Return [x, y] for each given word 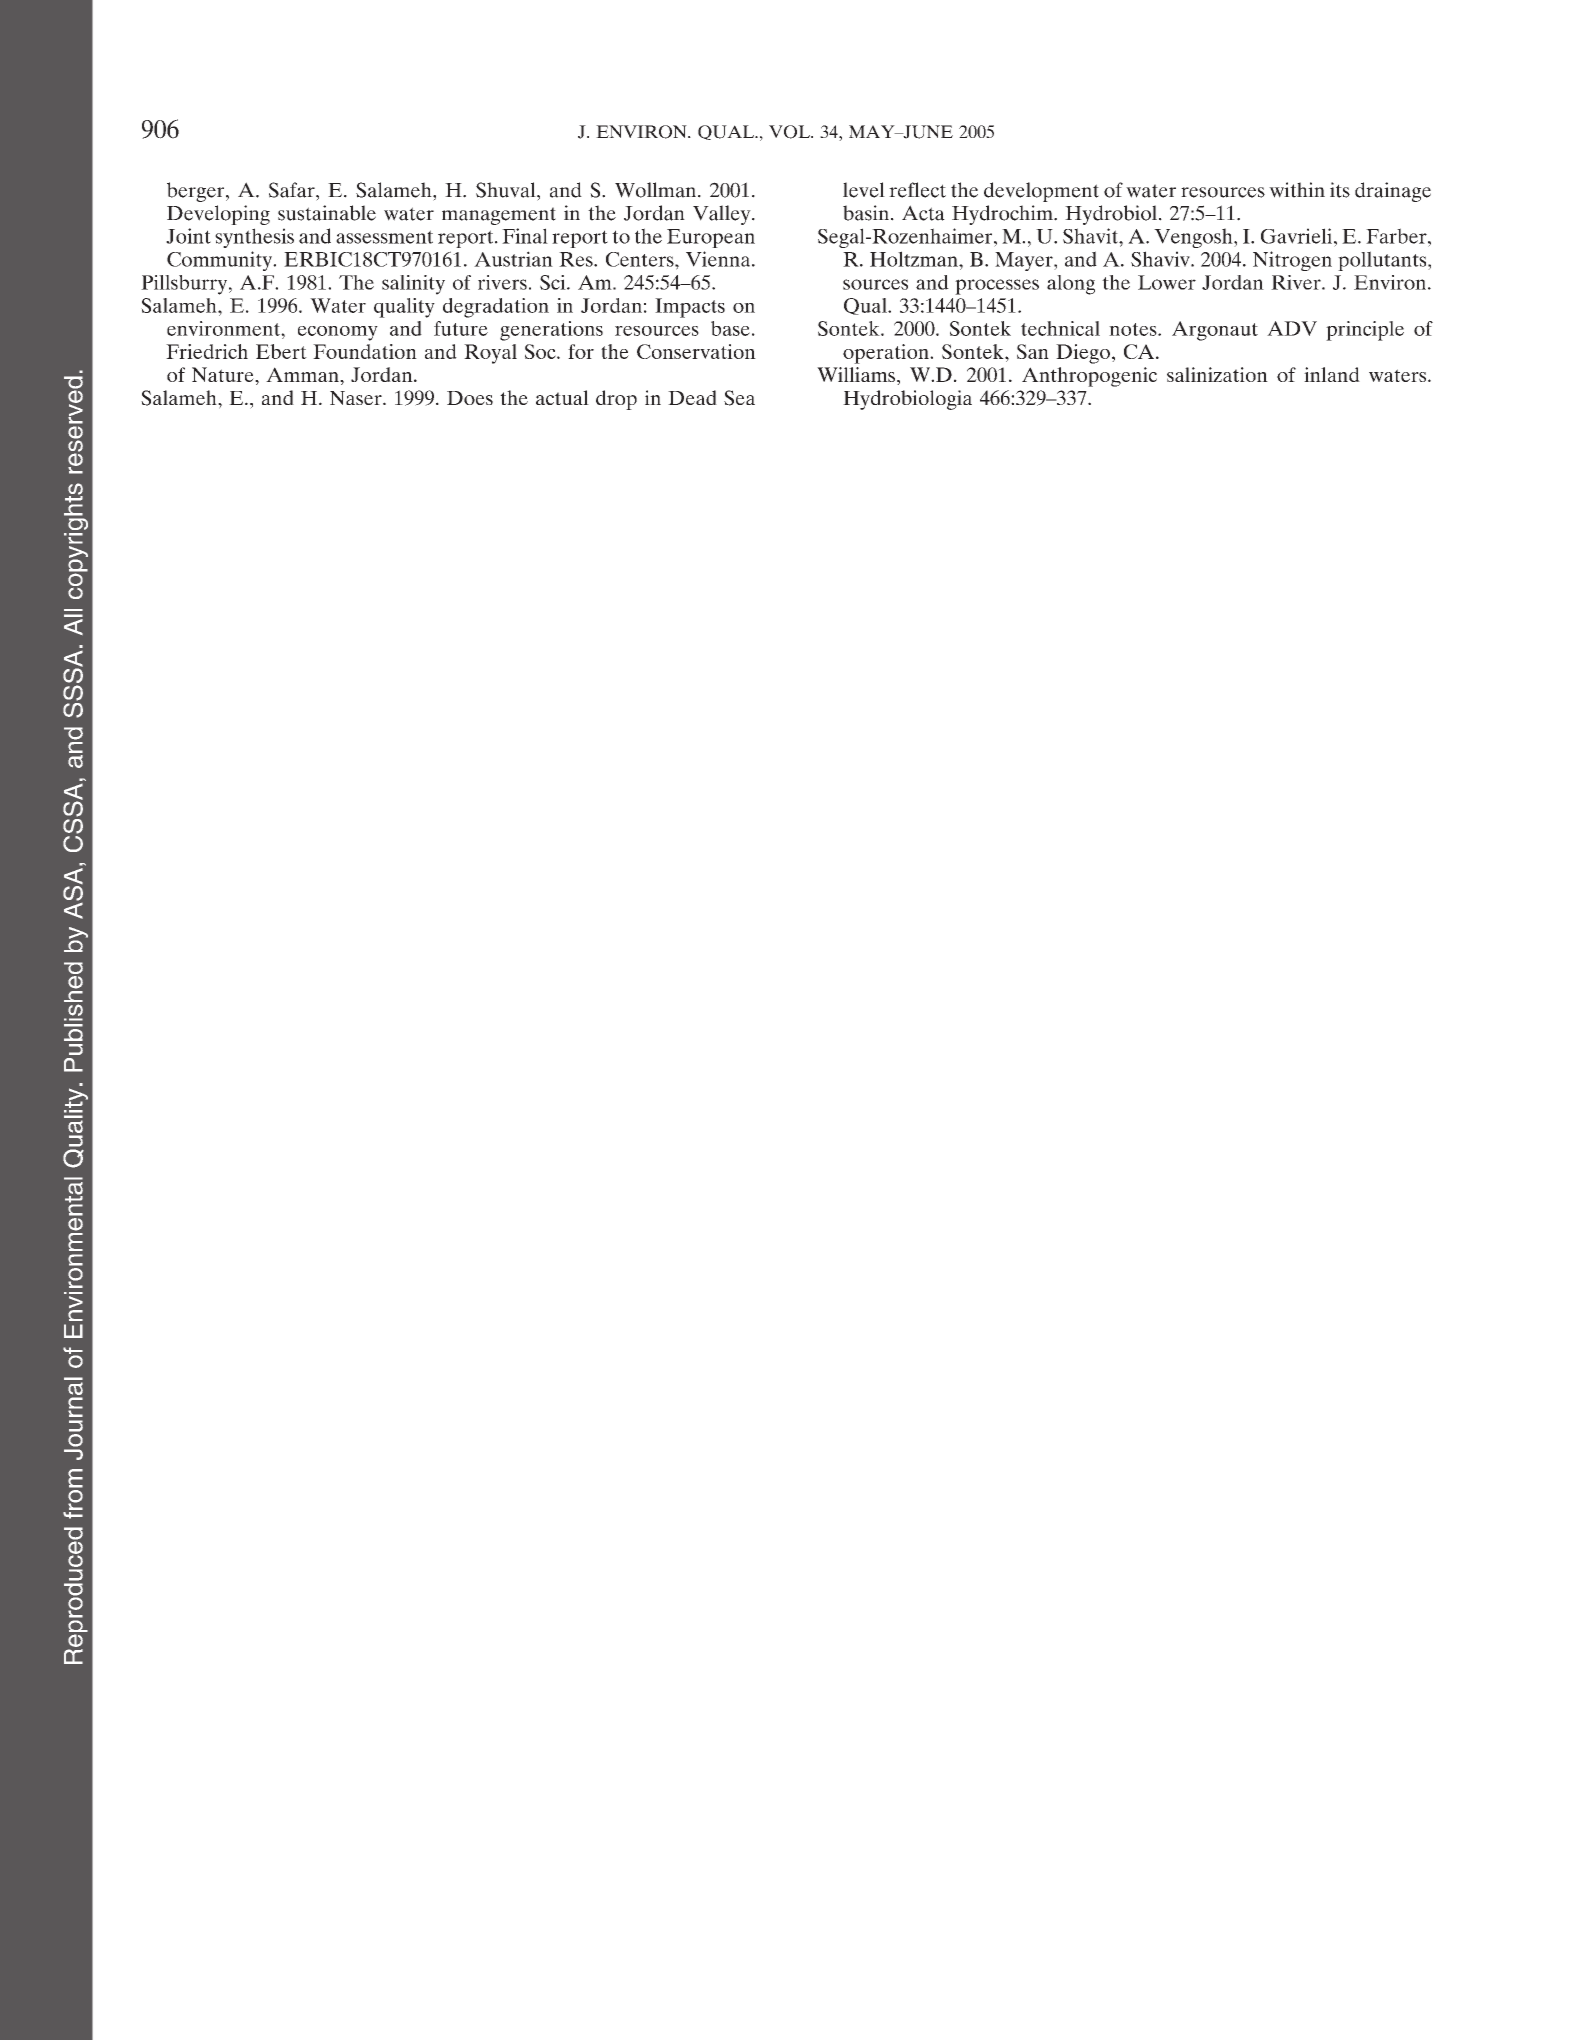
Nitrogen [1292, 261]
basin [867, 213]
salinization [1217, 374]
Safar [293, 190]
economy [338, 333]
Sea [739, 398]
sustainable [327, 213]
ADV [1292, 328]
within [1297, 190]
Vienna [719, 259]
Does [470, 398]
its [1340, 190]
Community [221, 261]
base [730, 328]
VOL [790, 132]
